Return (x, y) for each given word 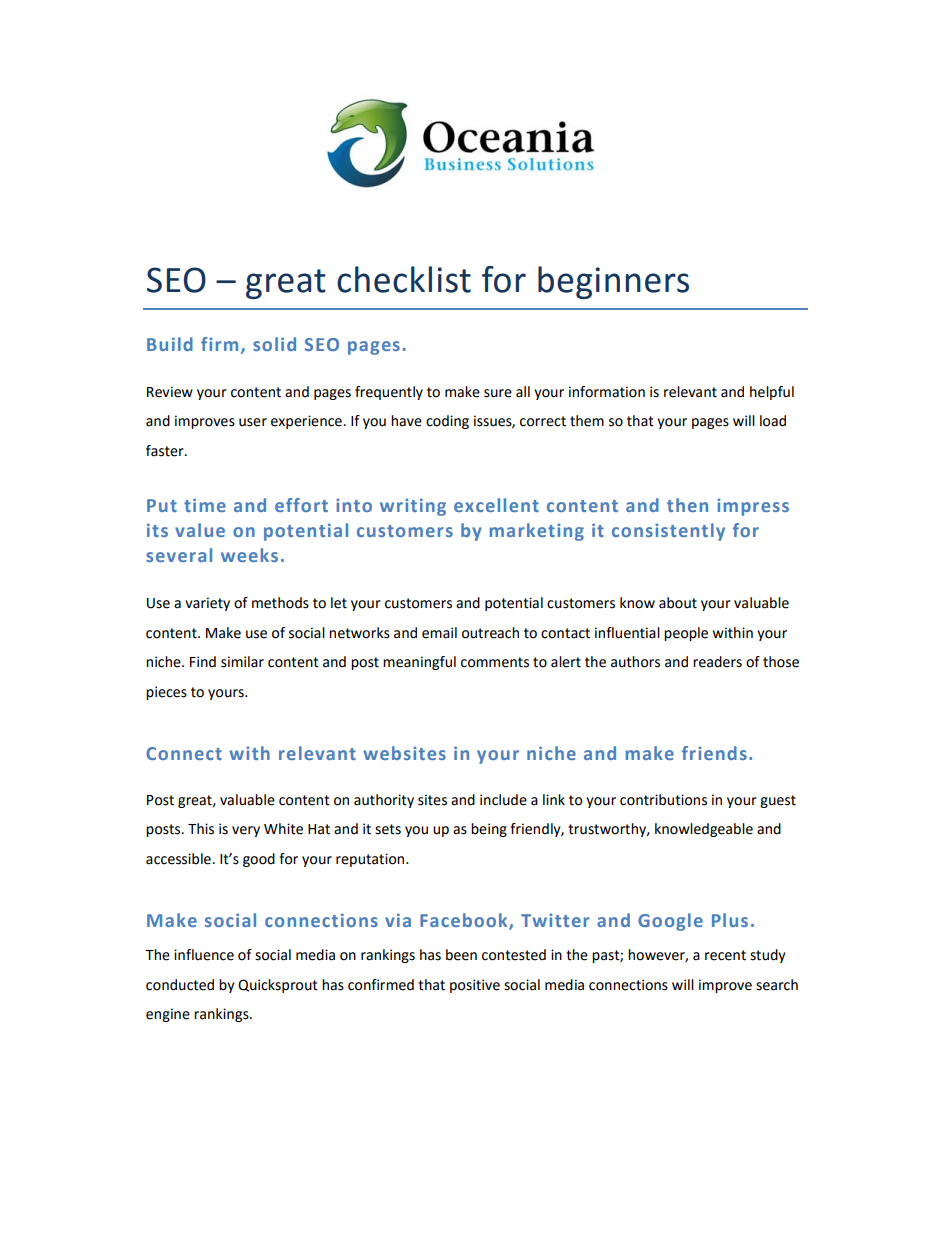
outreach (490, 633)
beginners (613, 282)
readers (717, 662)
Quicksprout (278, 986)
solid (274, 344)
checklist (404, 279)
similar (242, 662)
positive (475, 986)
